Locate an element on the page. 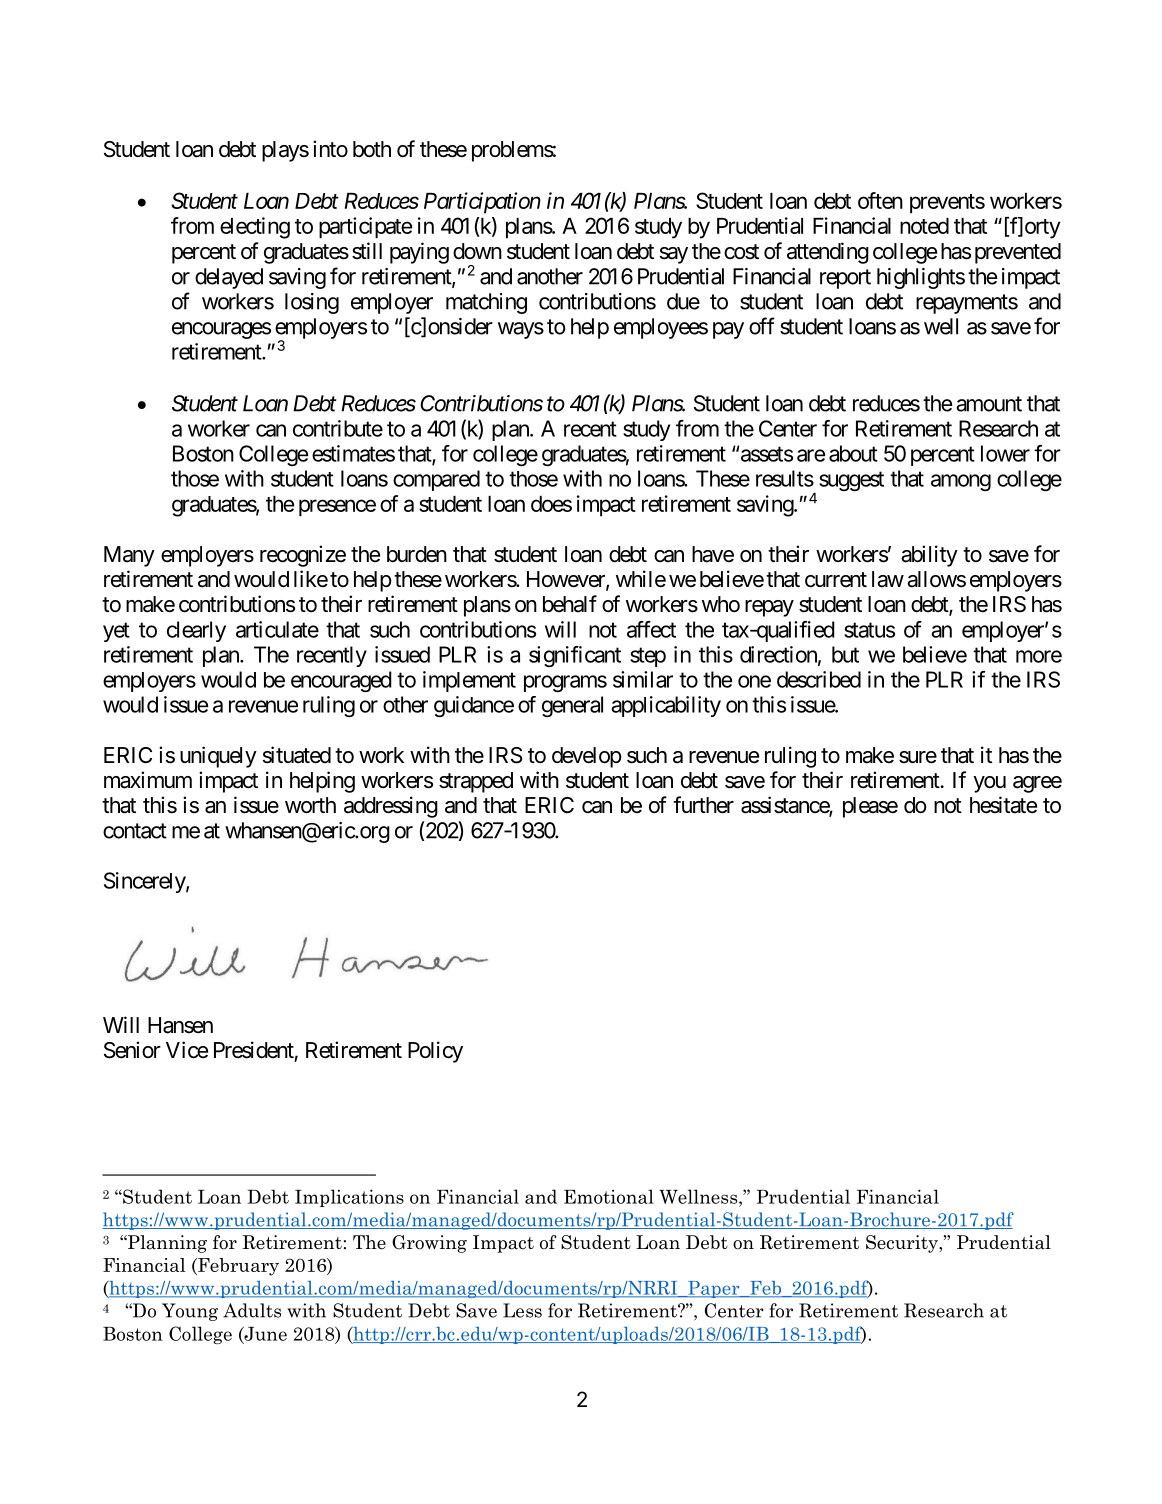  electing is located at coordinates (255, 228).
